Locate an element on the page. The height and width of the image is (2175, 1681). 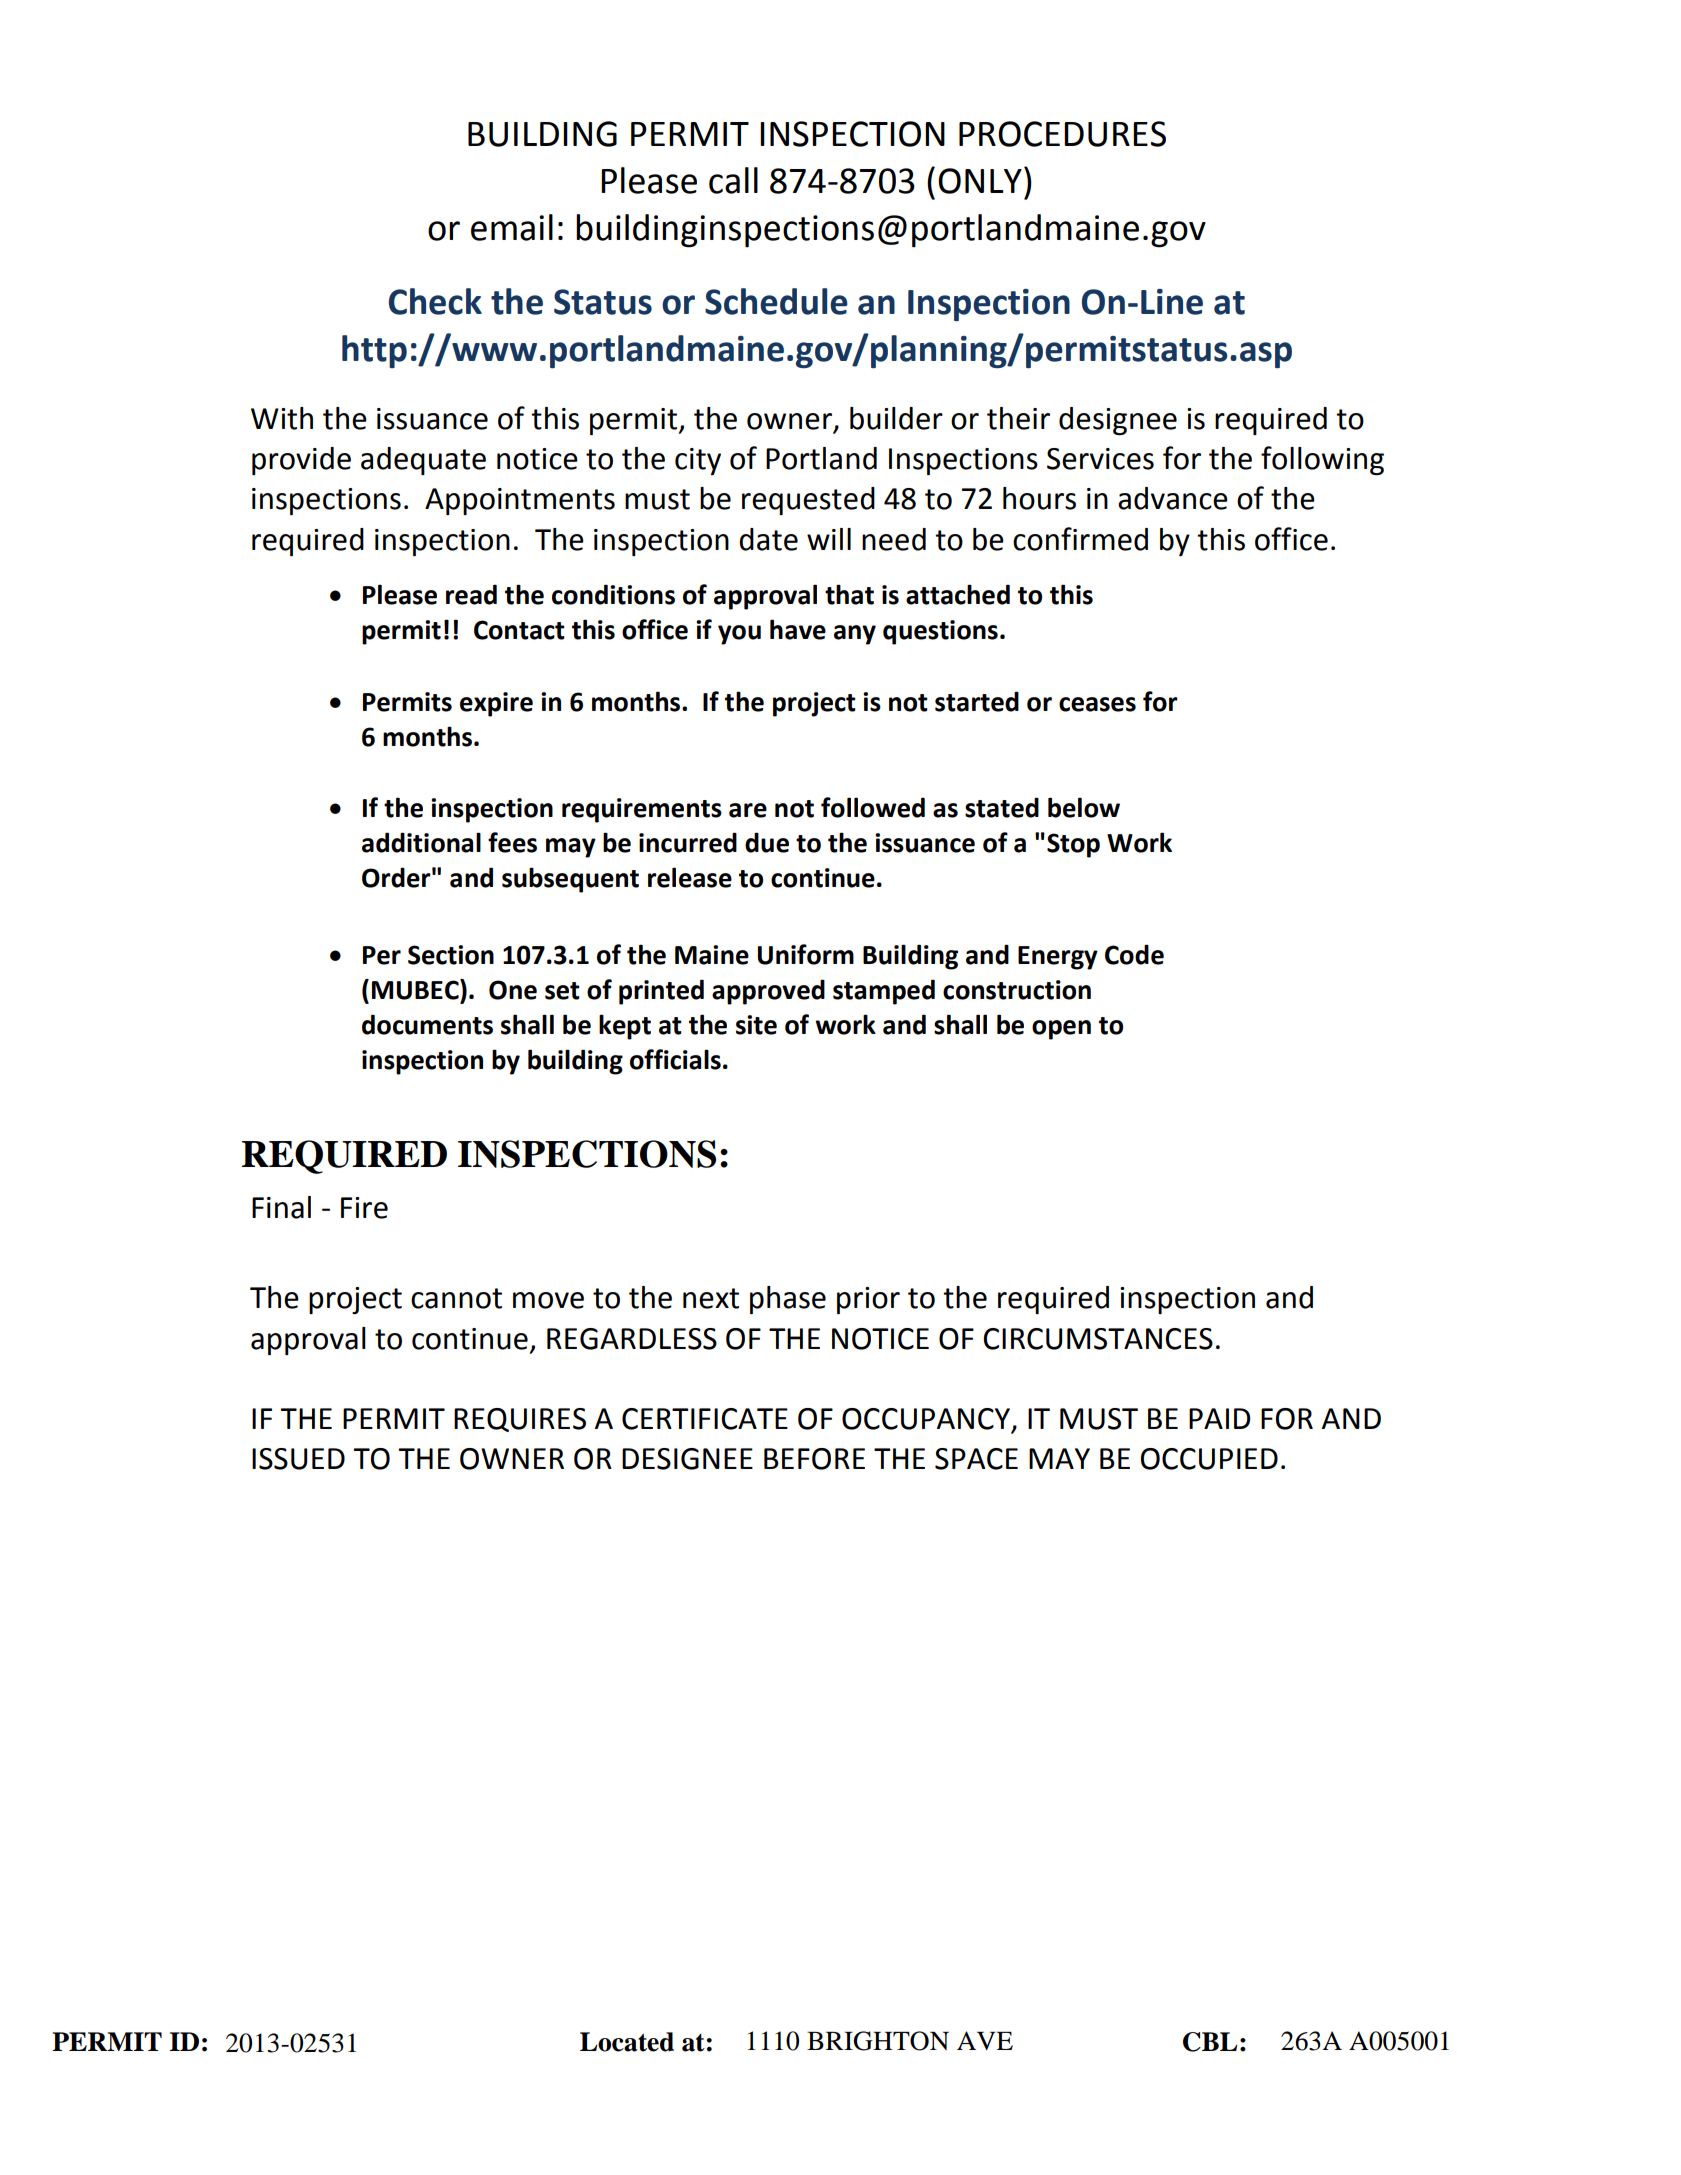
email is located at coordinates (512, 227).
